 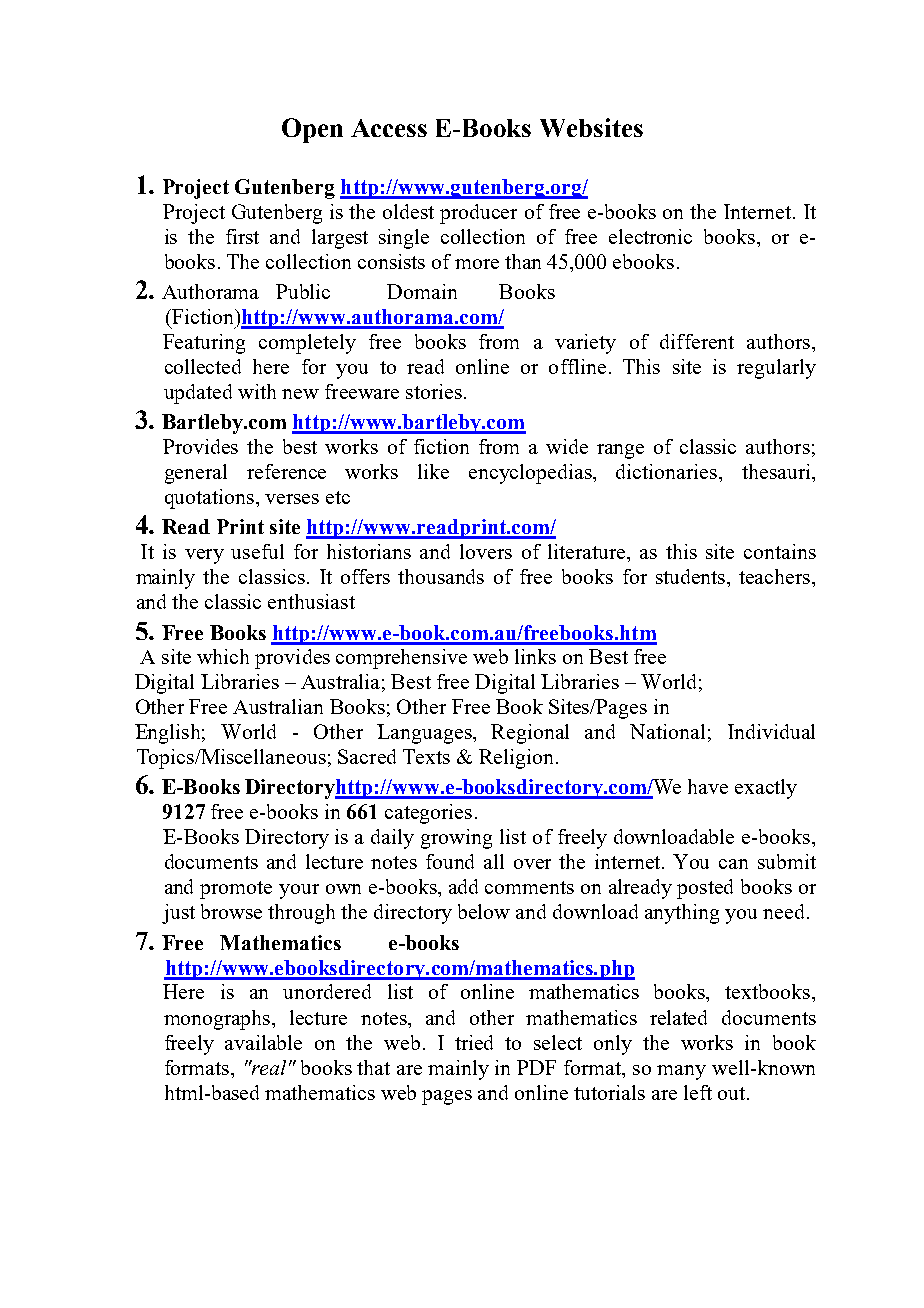 I want to click on electronic, so click(x=650, y=236).
